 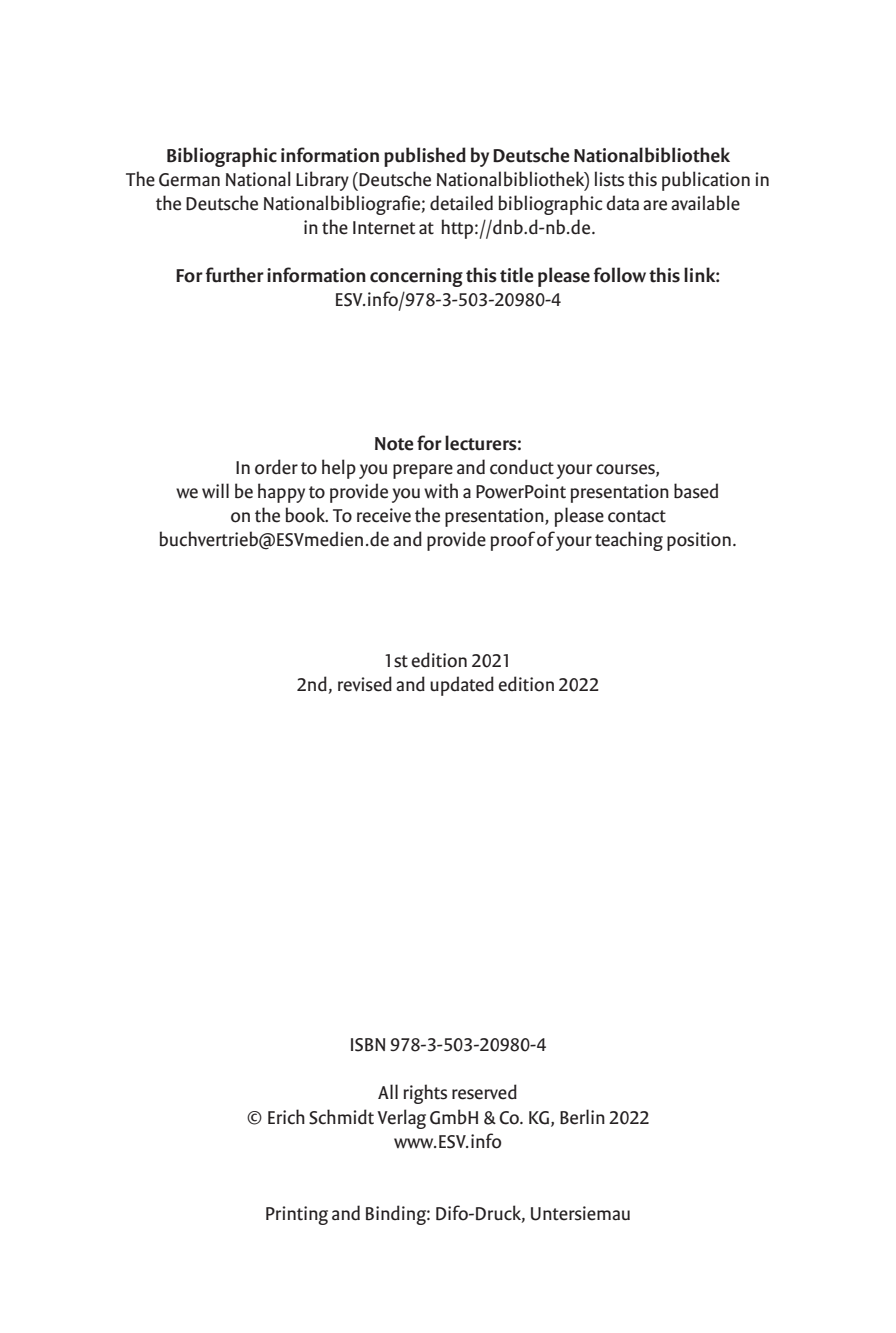 I want to click on prepare, so click(x=423, y=471).
